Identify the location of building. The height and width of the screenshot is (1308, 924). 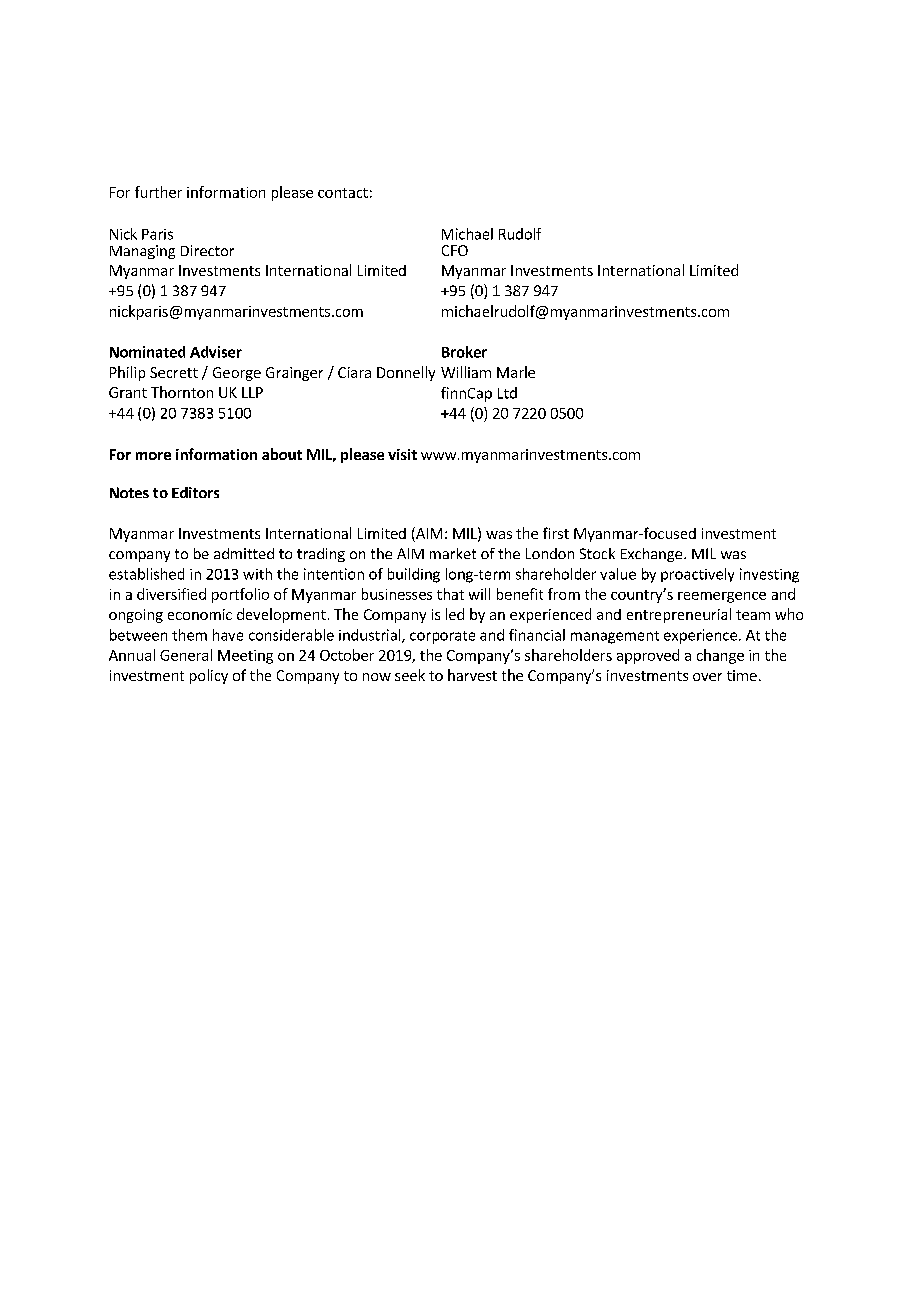
(414, 575).
